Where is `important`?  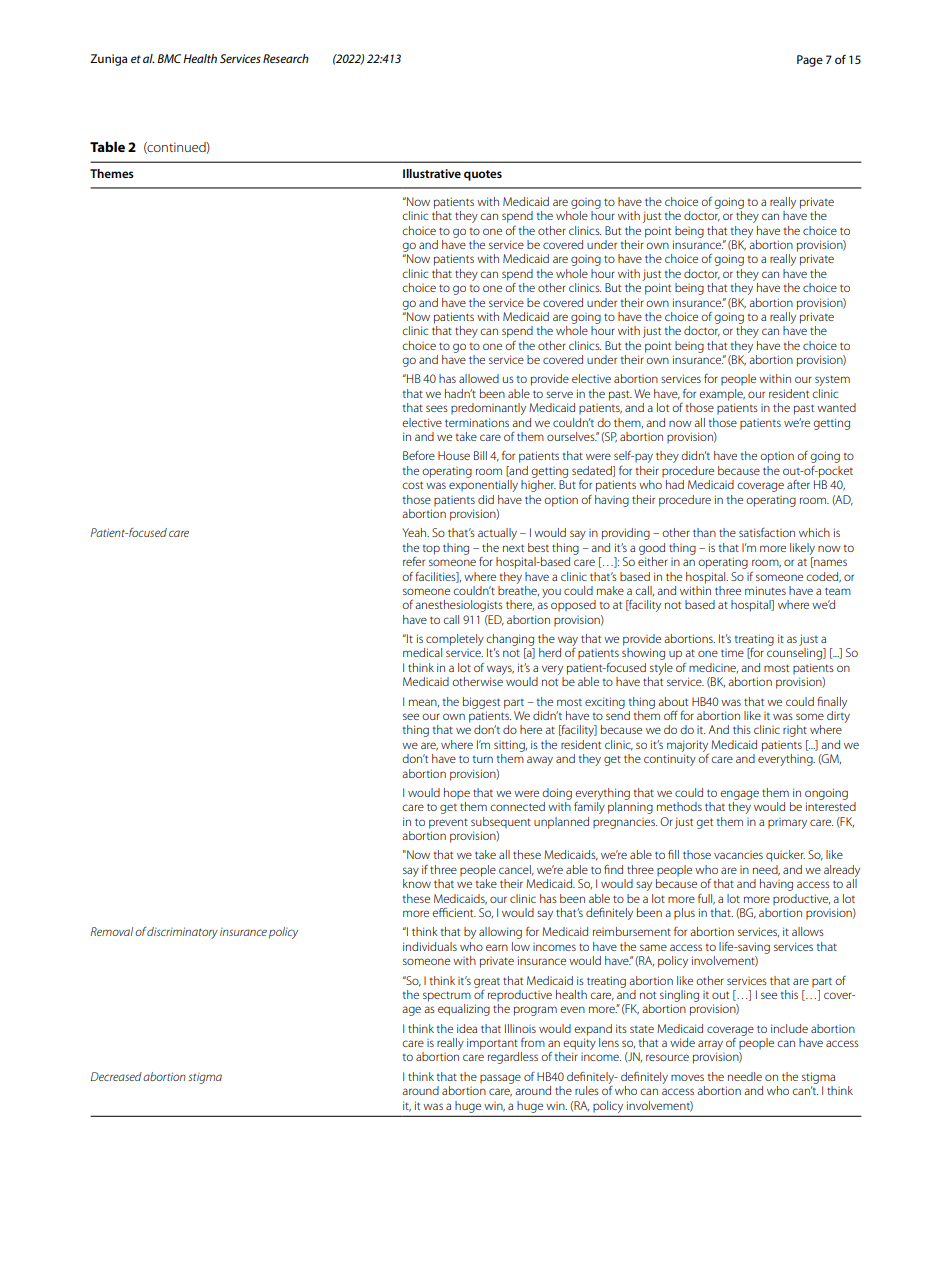 important is located at coordinates (492, 1044).
